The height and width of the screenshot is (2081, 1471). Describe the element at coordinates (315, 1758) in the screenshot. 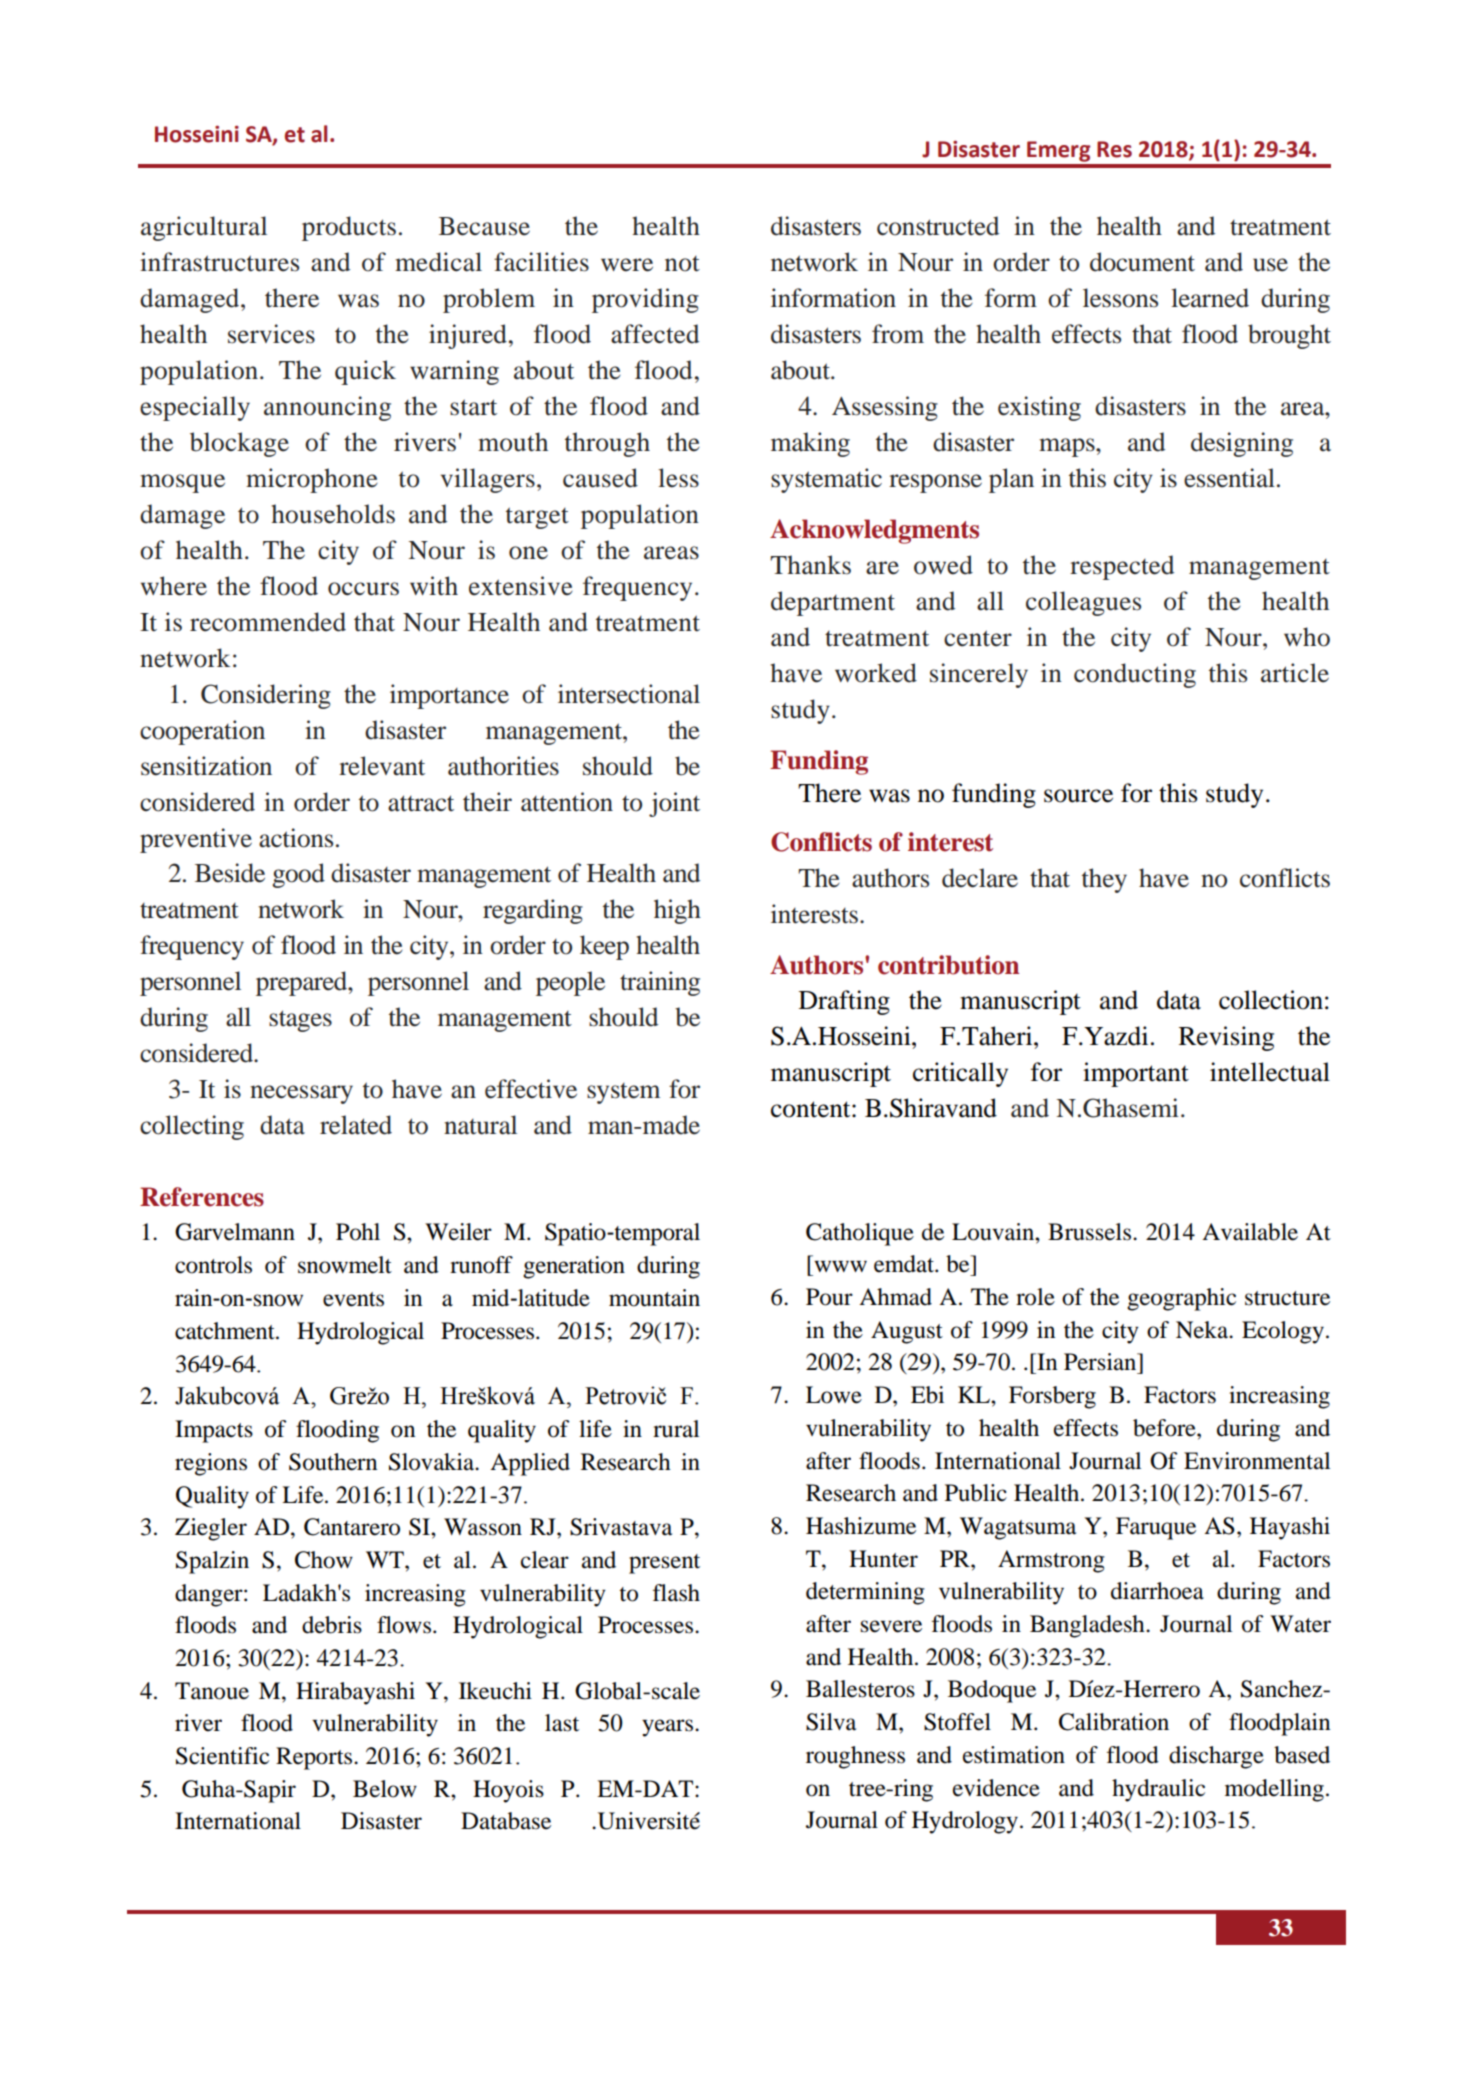

I see `Reports` at that location.
